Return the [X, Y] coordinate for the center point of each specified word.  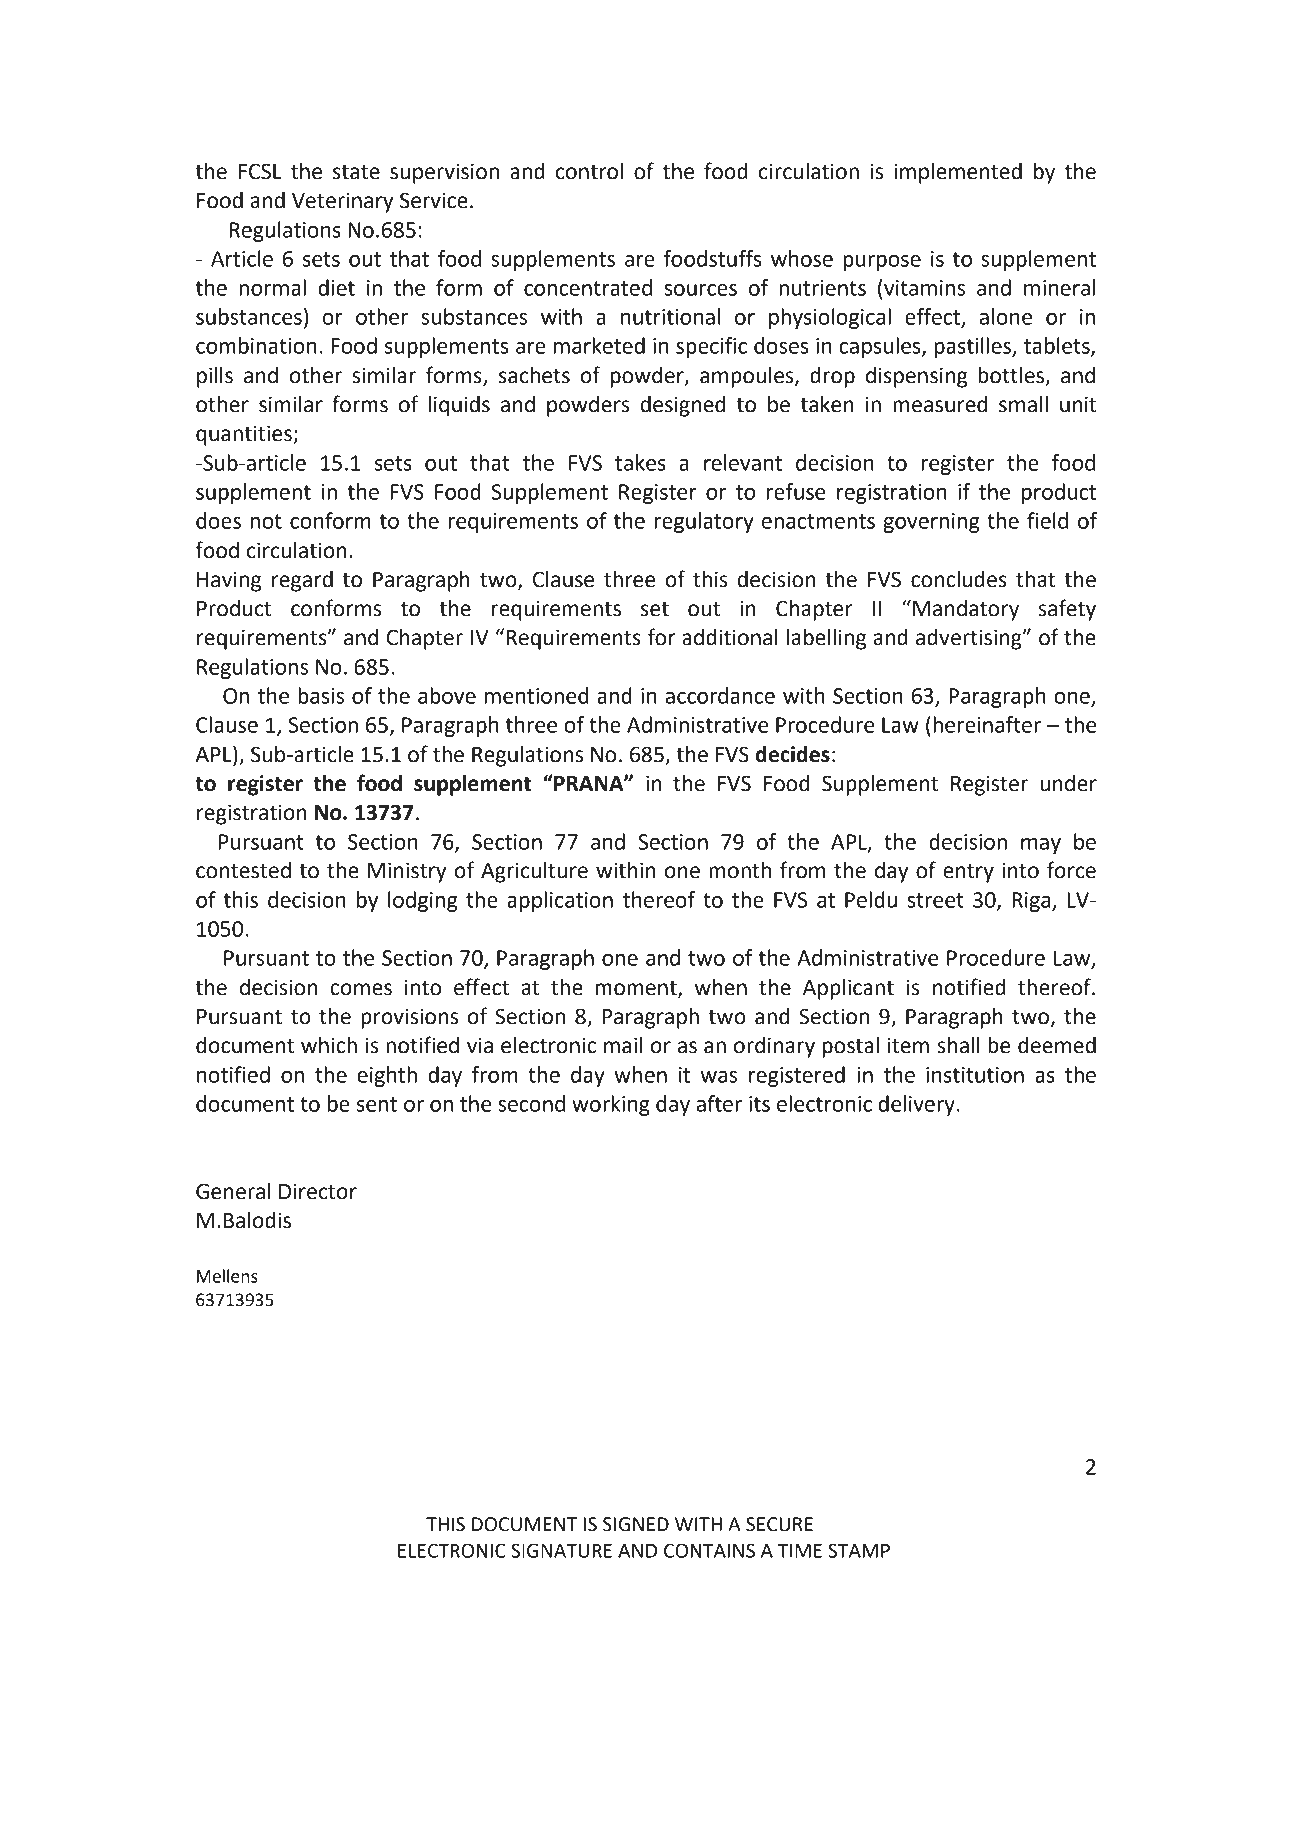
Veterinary [343, 202]
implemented [958, 173]
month [740, 870]
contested [243, 870]
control [589, 171]
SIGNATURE [561, 1550]
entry [968, 873]
